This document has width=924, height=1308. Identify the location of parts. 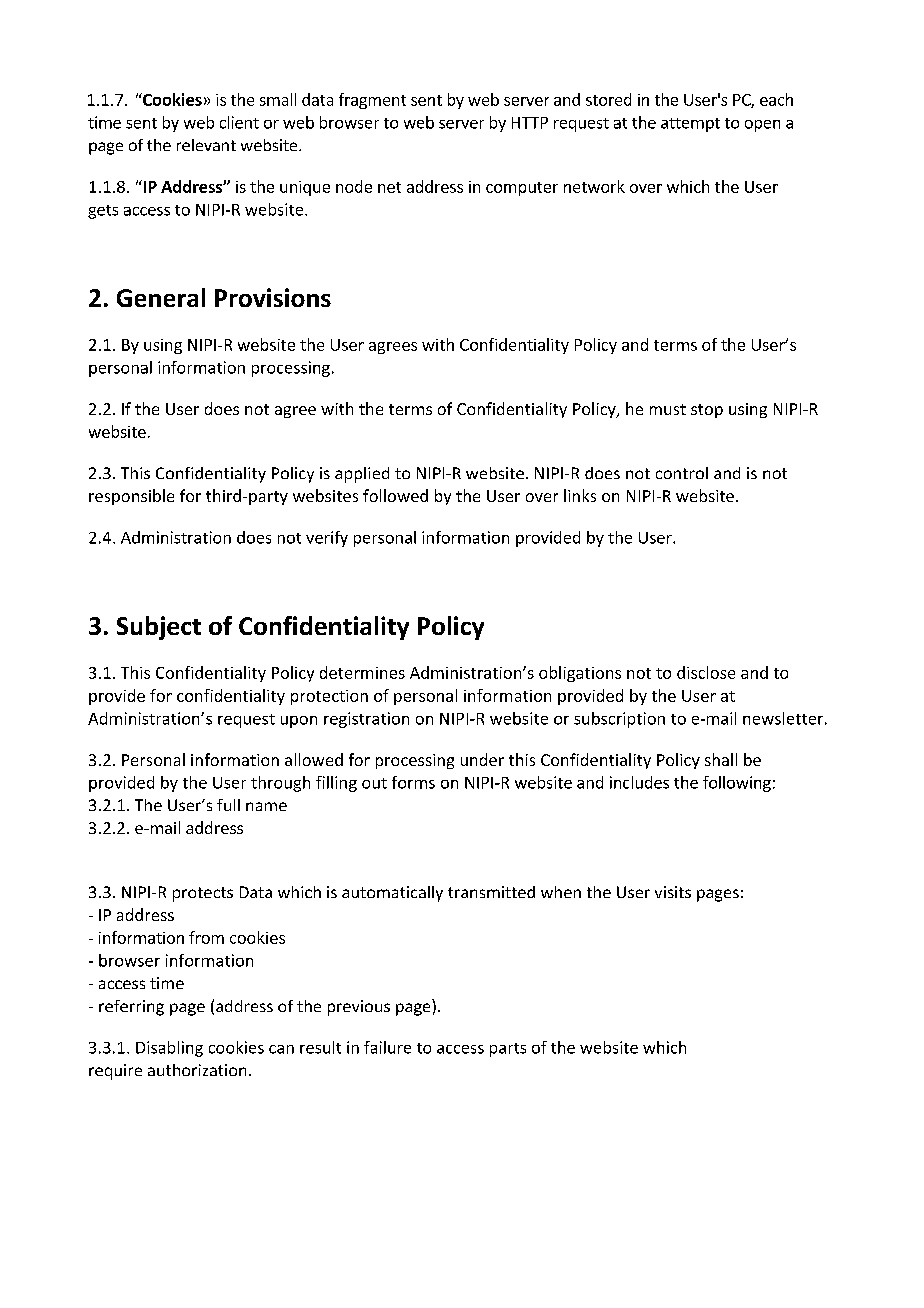
(508, 1050).
